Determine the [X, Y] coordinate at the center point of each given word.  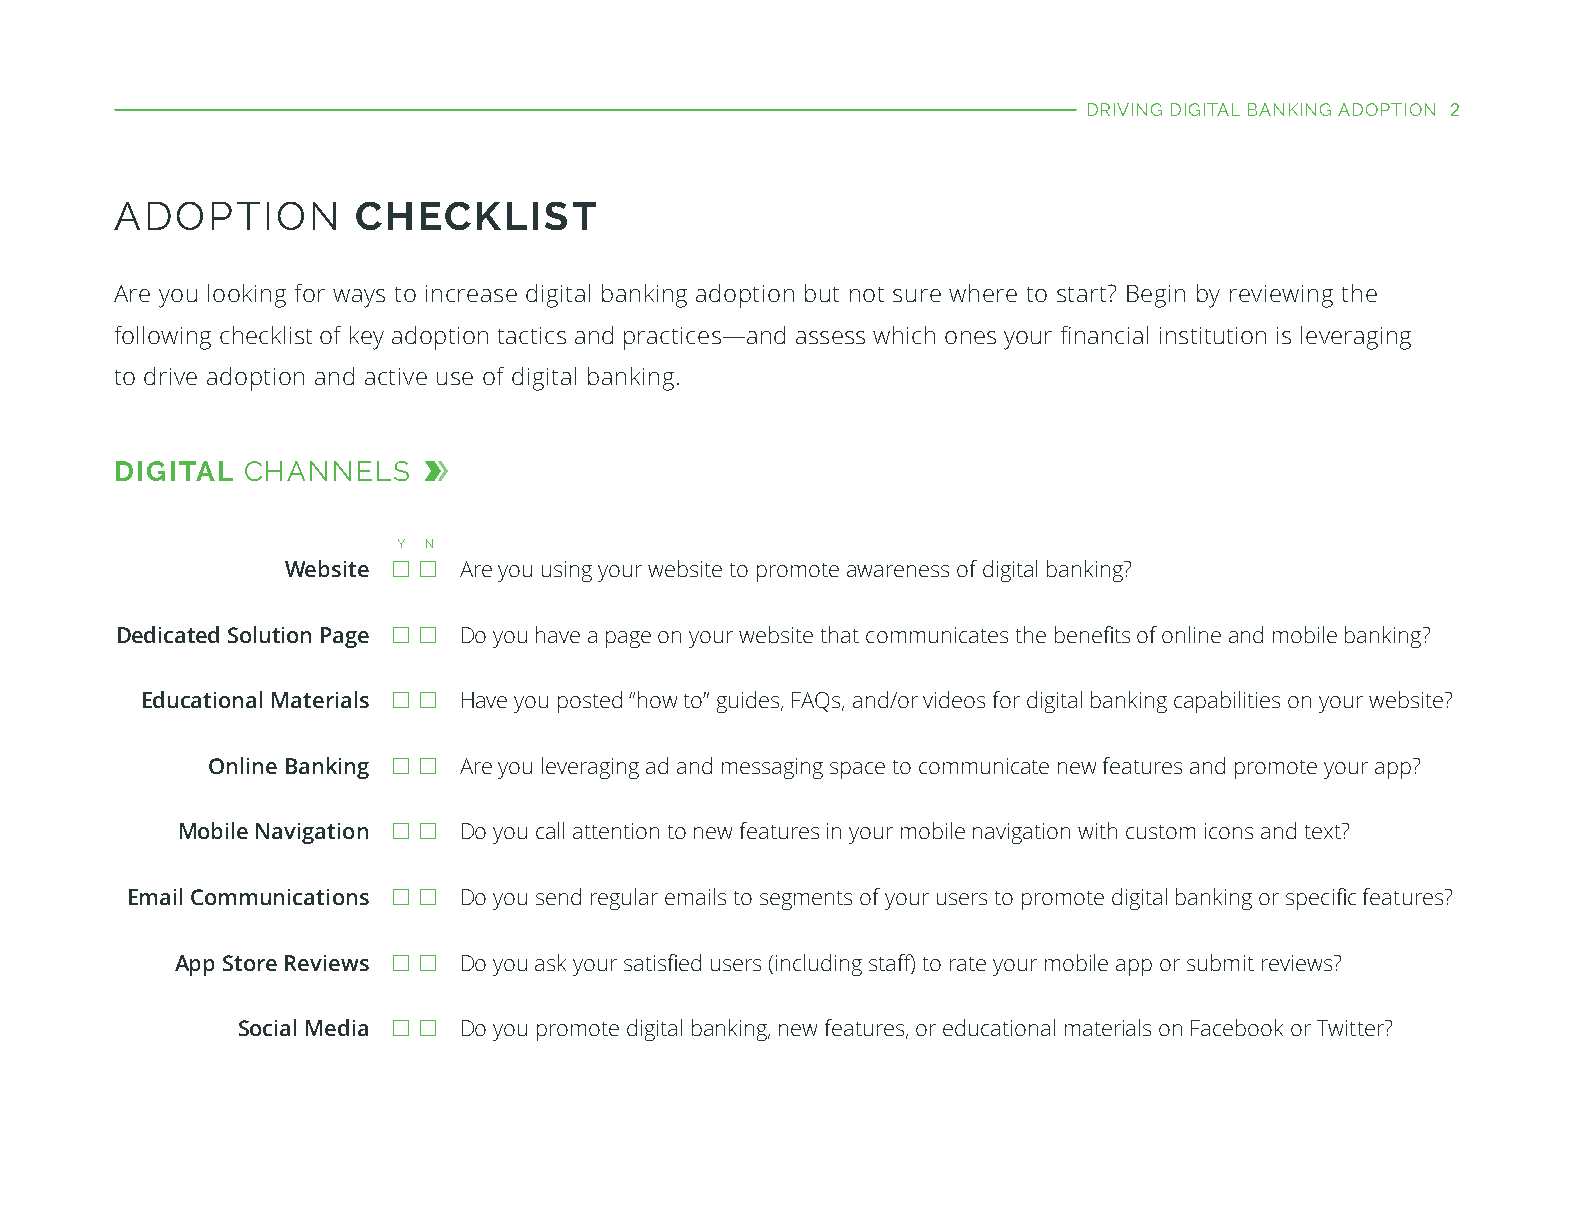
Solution [269, 634]
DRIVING [1125, 109]
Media [337, 1027]
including [819, 965]
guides [749, 702]
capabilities [1227, 702]
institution [1213, 335]
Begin [1156, 296]
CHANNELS [327, 471]
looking [247, 296]
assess [830, 337]
